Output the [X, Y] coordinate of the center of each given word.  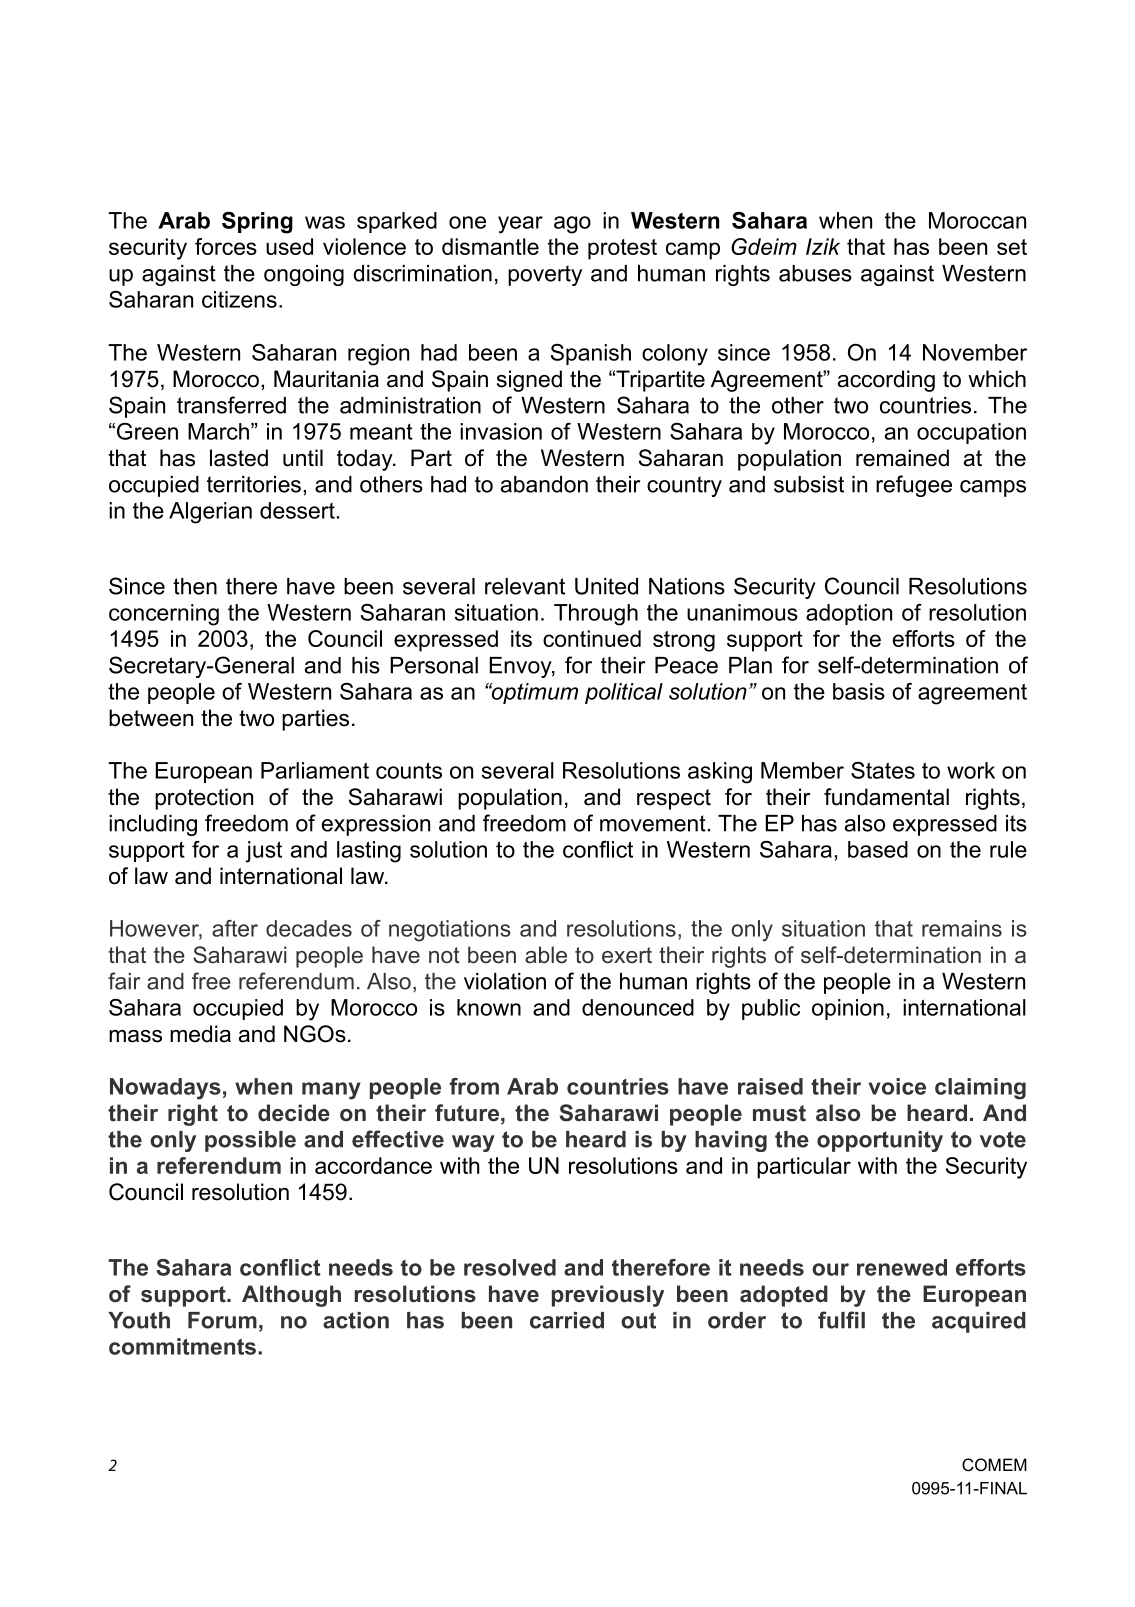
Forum [222, 1320]
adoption [849, 614]
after [235, 928]
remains [962, 928]
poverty [545, 275]
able [546, 955]
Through [596, 615]
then [195, 586]
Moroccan [977, 220]
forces [226, 246]
